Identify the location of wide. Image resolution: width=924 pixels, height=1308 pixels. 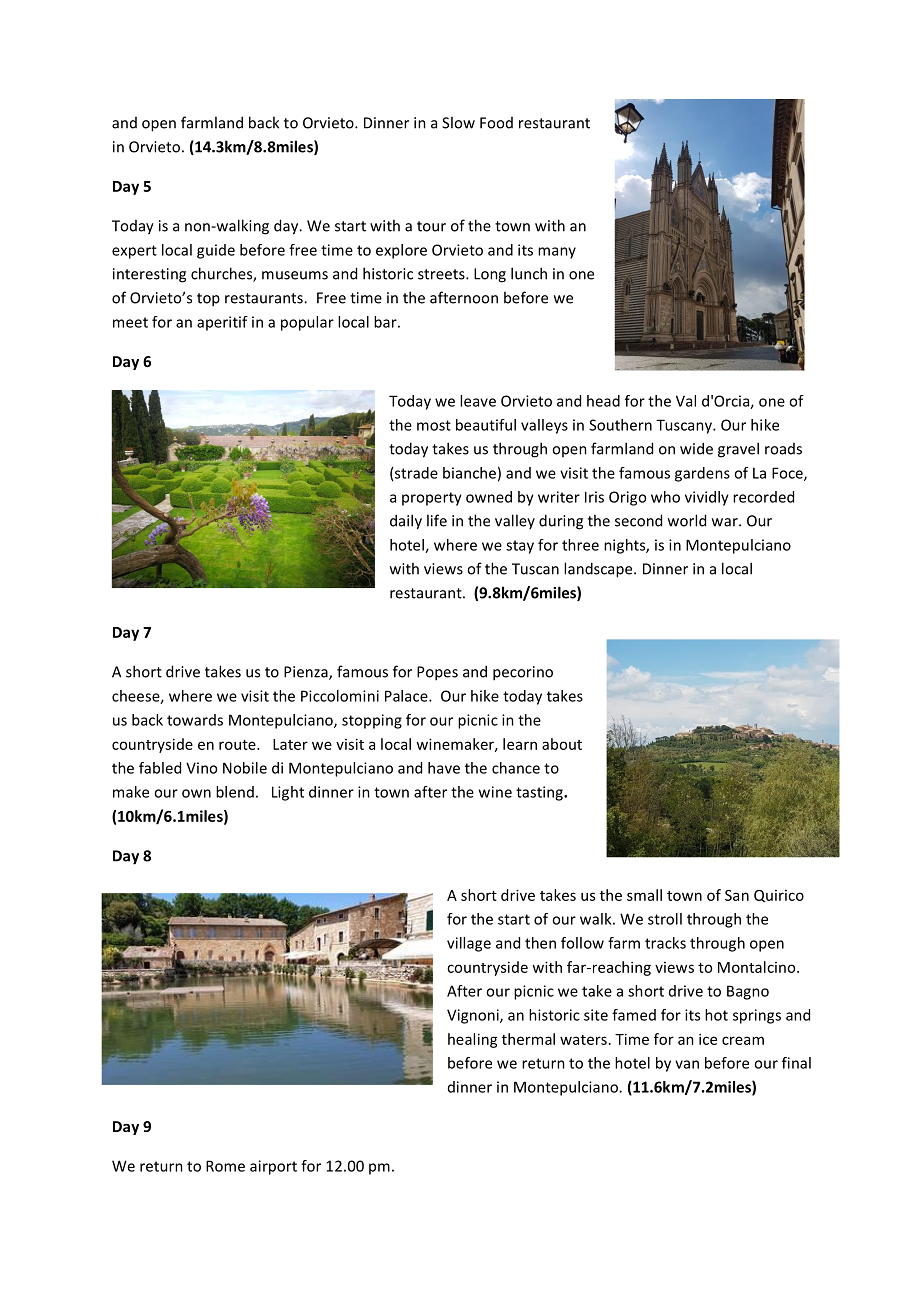
(696, 448).
